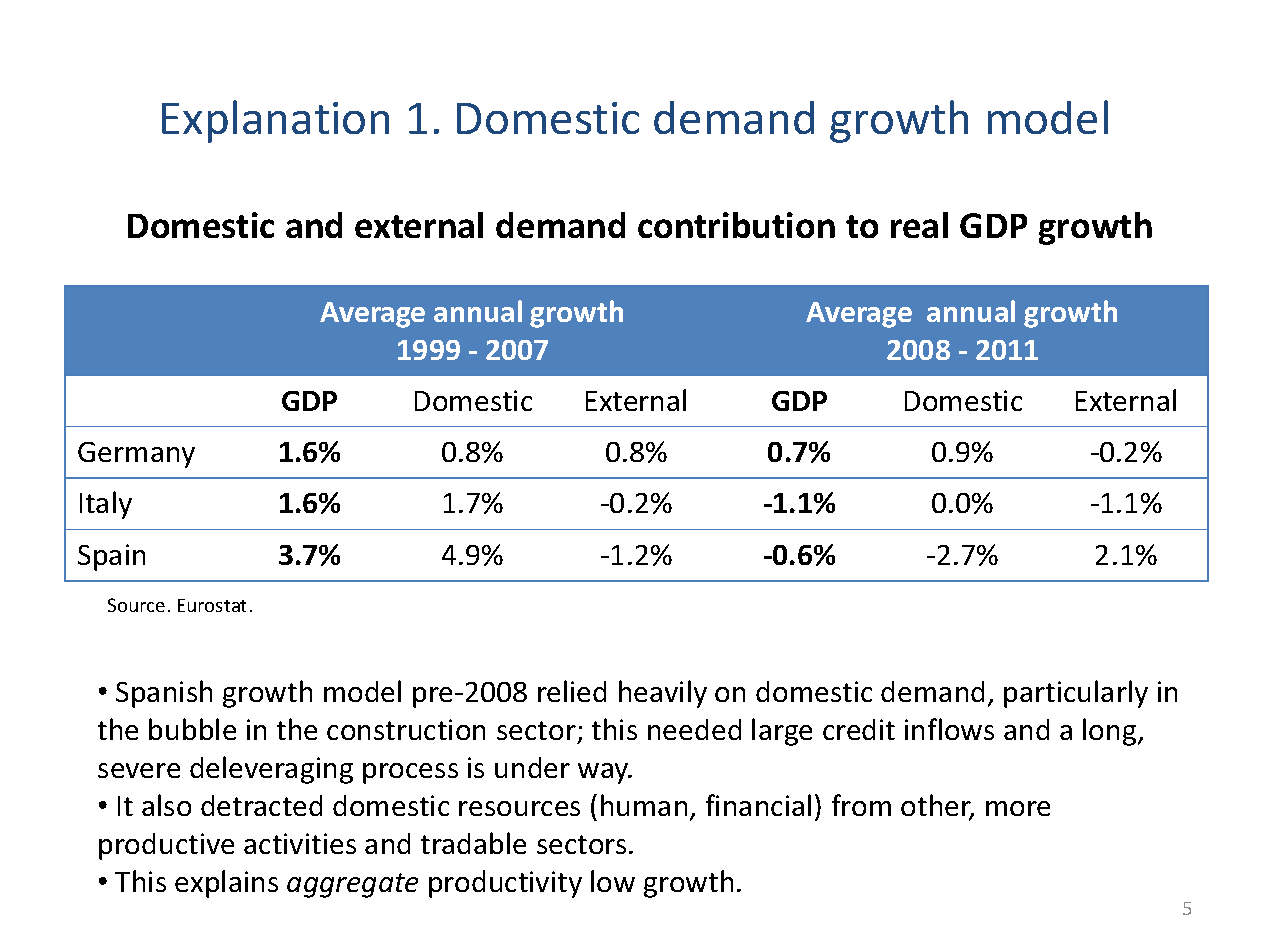 The width and height of the image is (1270, 952). Describe the element at coordinates (212, 605) in the image. I see `Eurostat` at that location.
